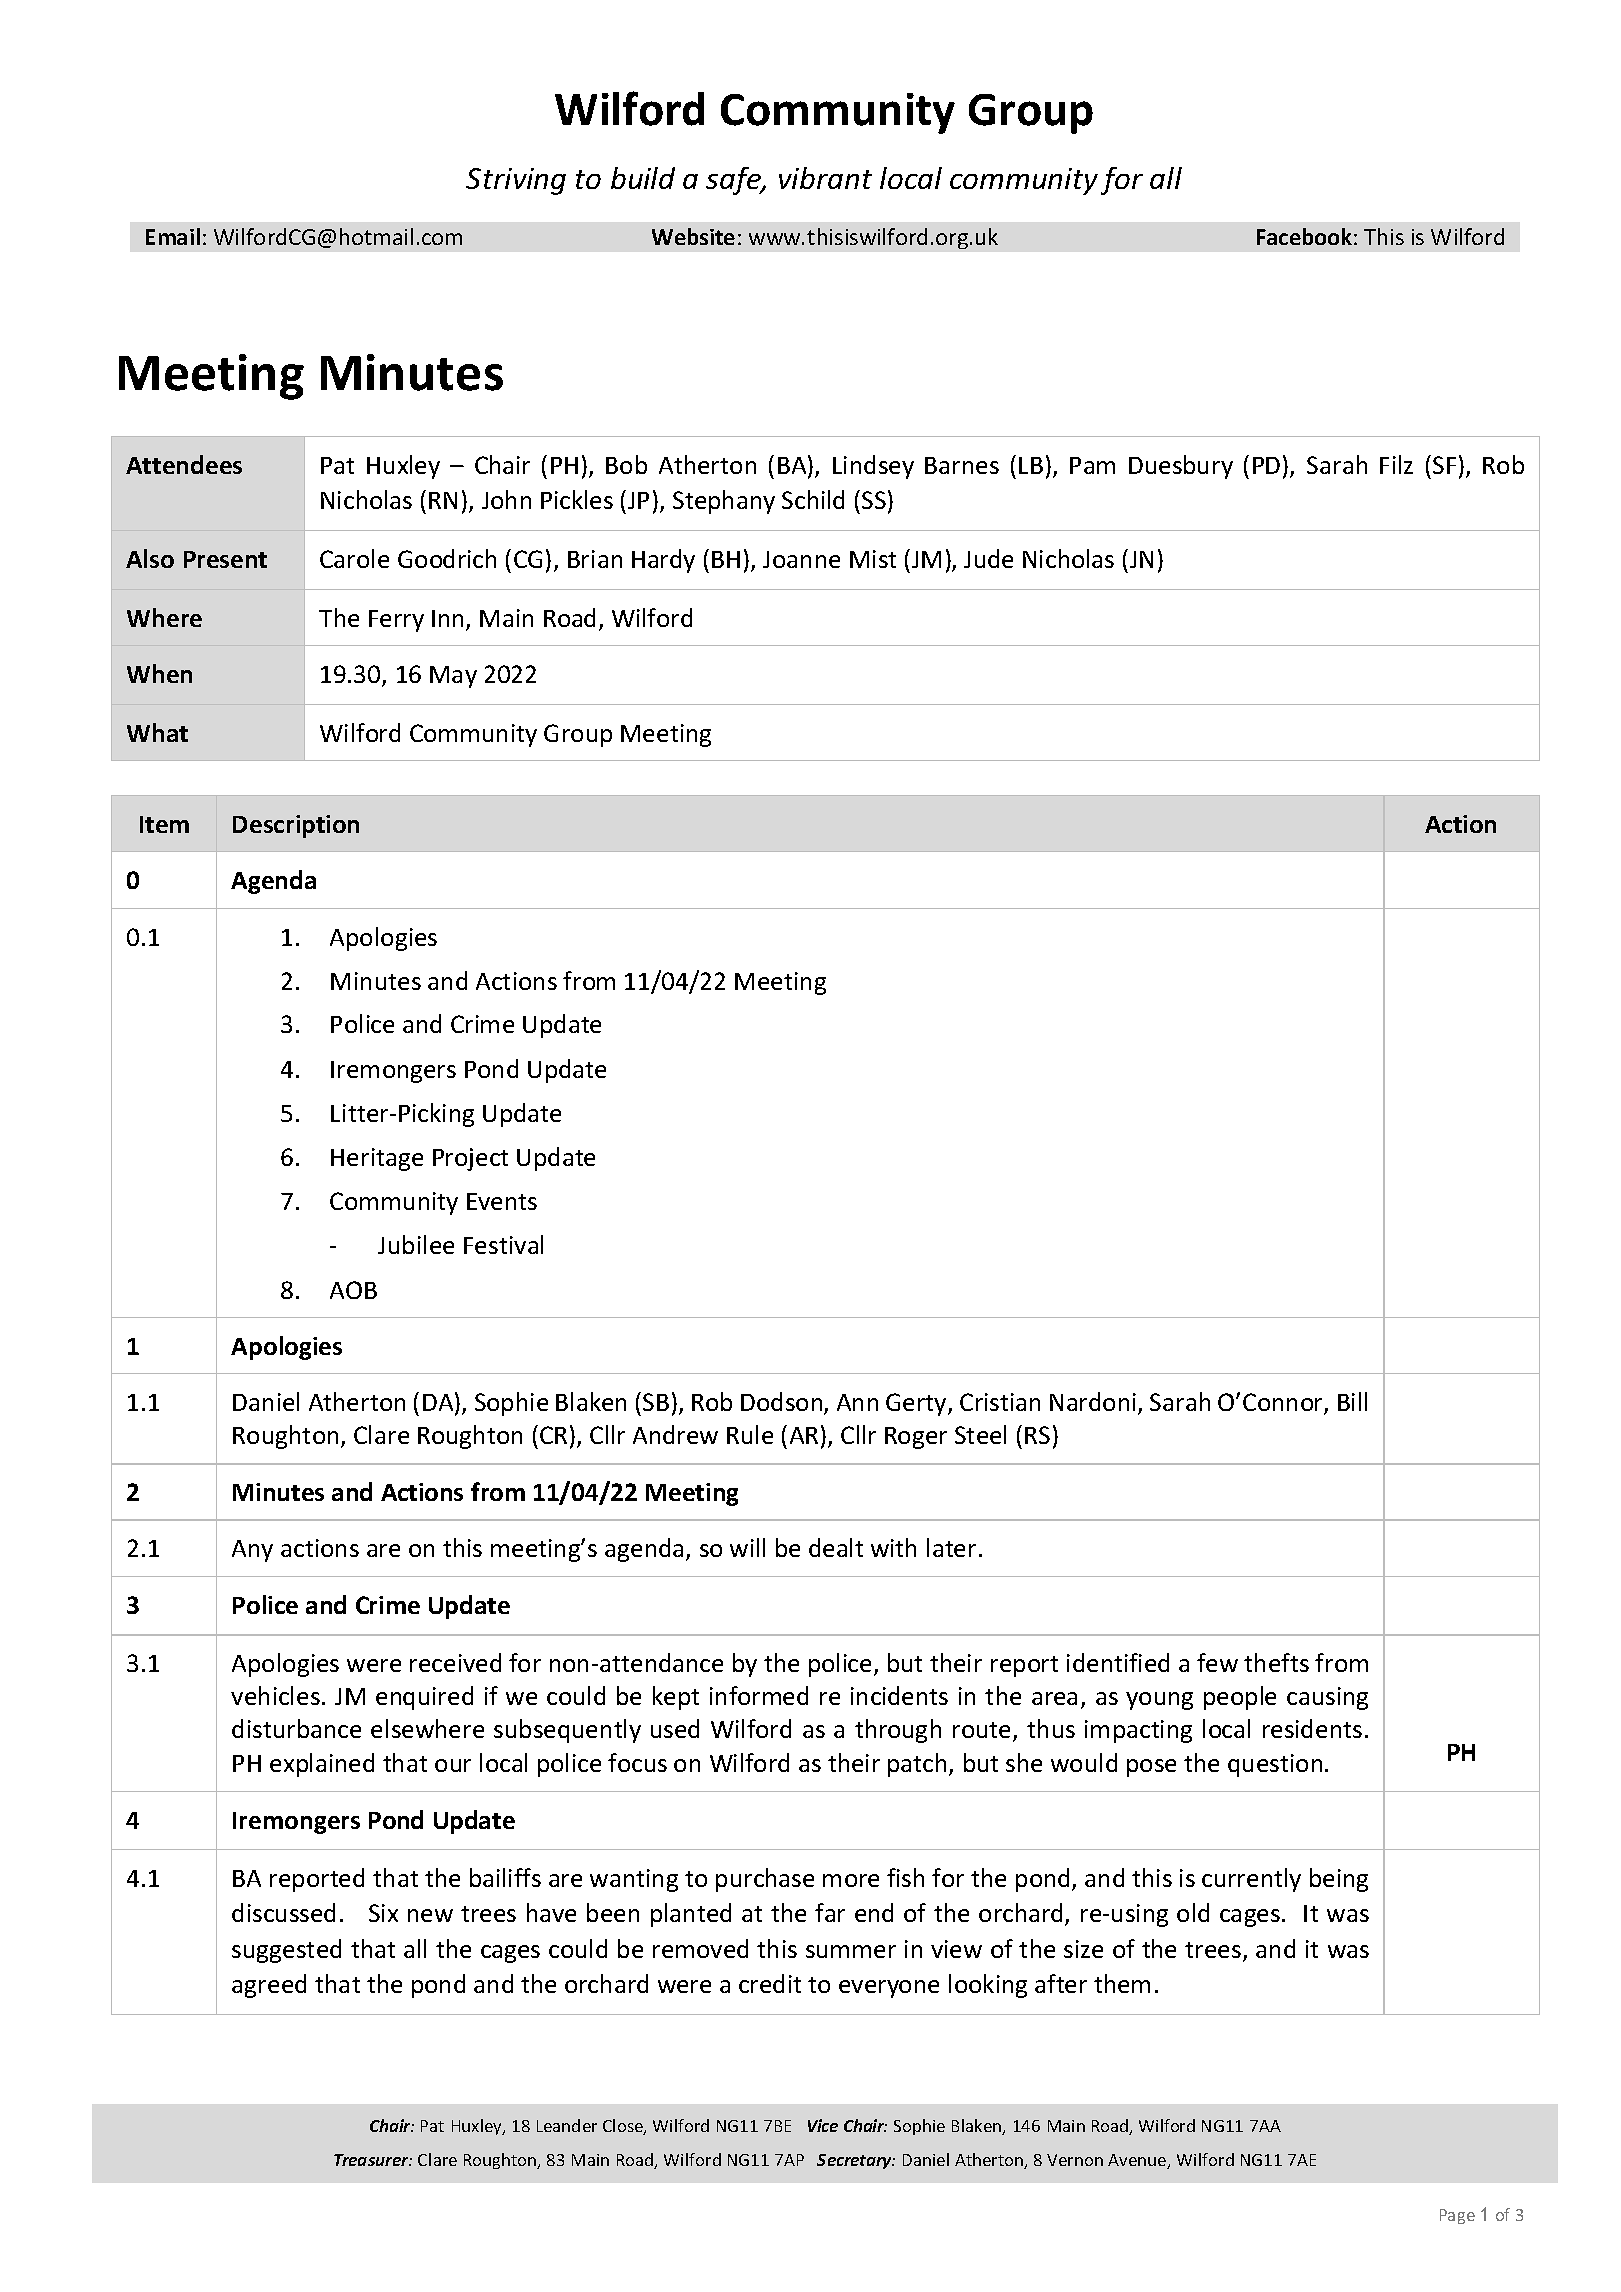  What do you see at coordinates (1092, 465) in the image?
I see `Pam` at bounding box center [1092, 465].
